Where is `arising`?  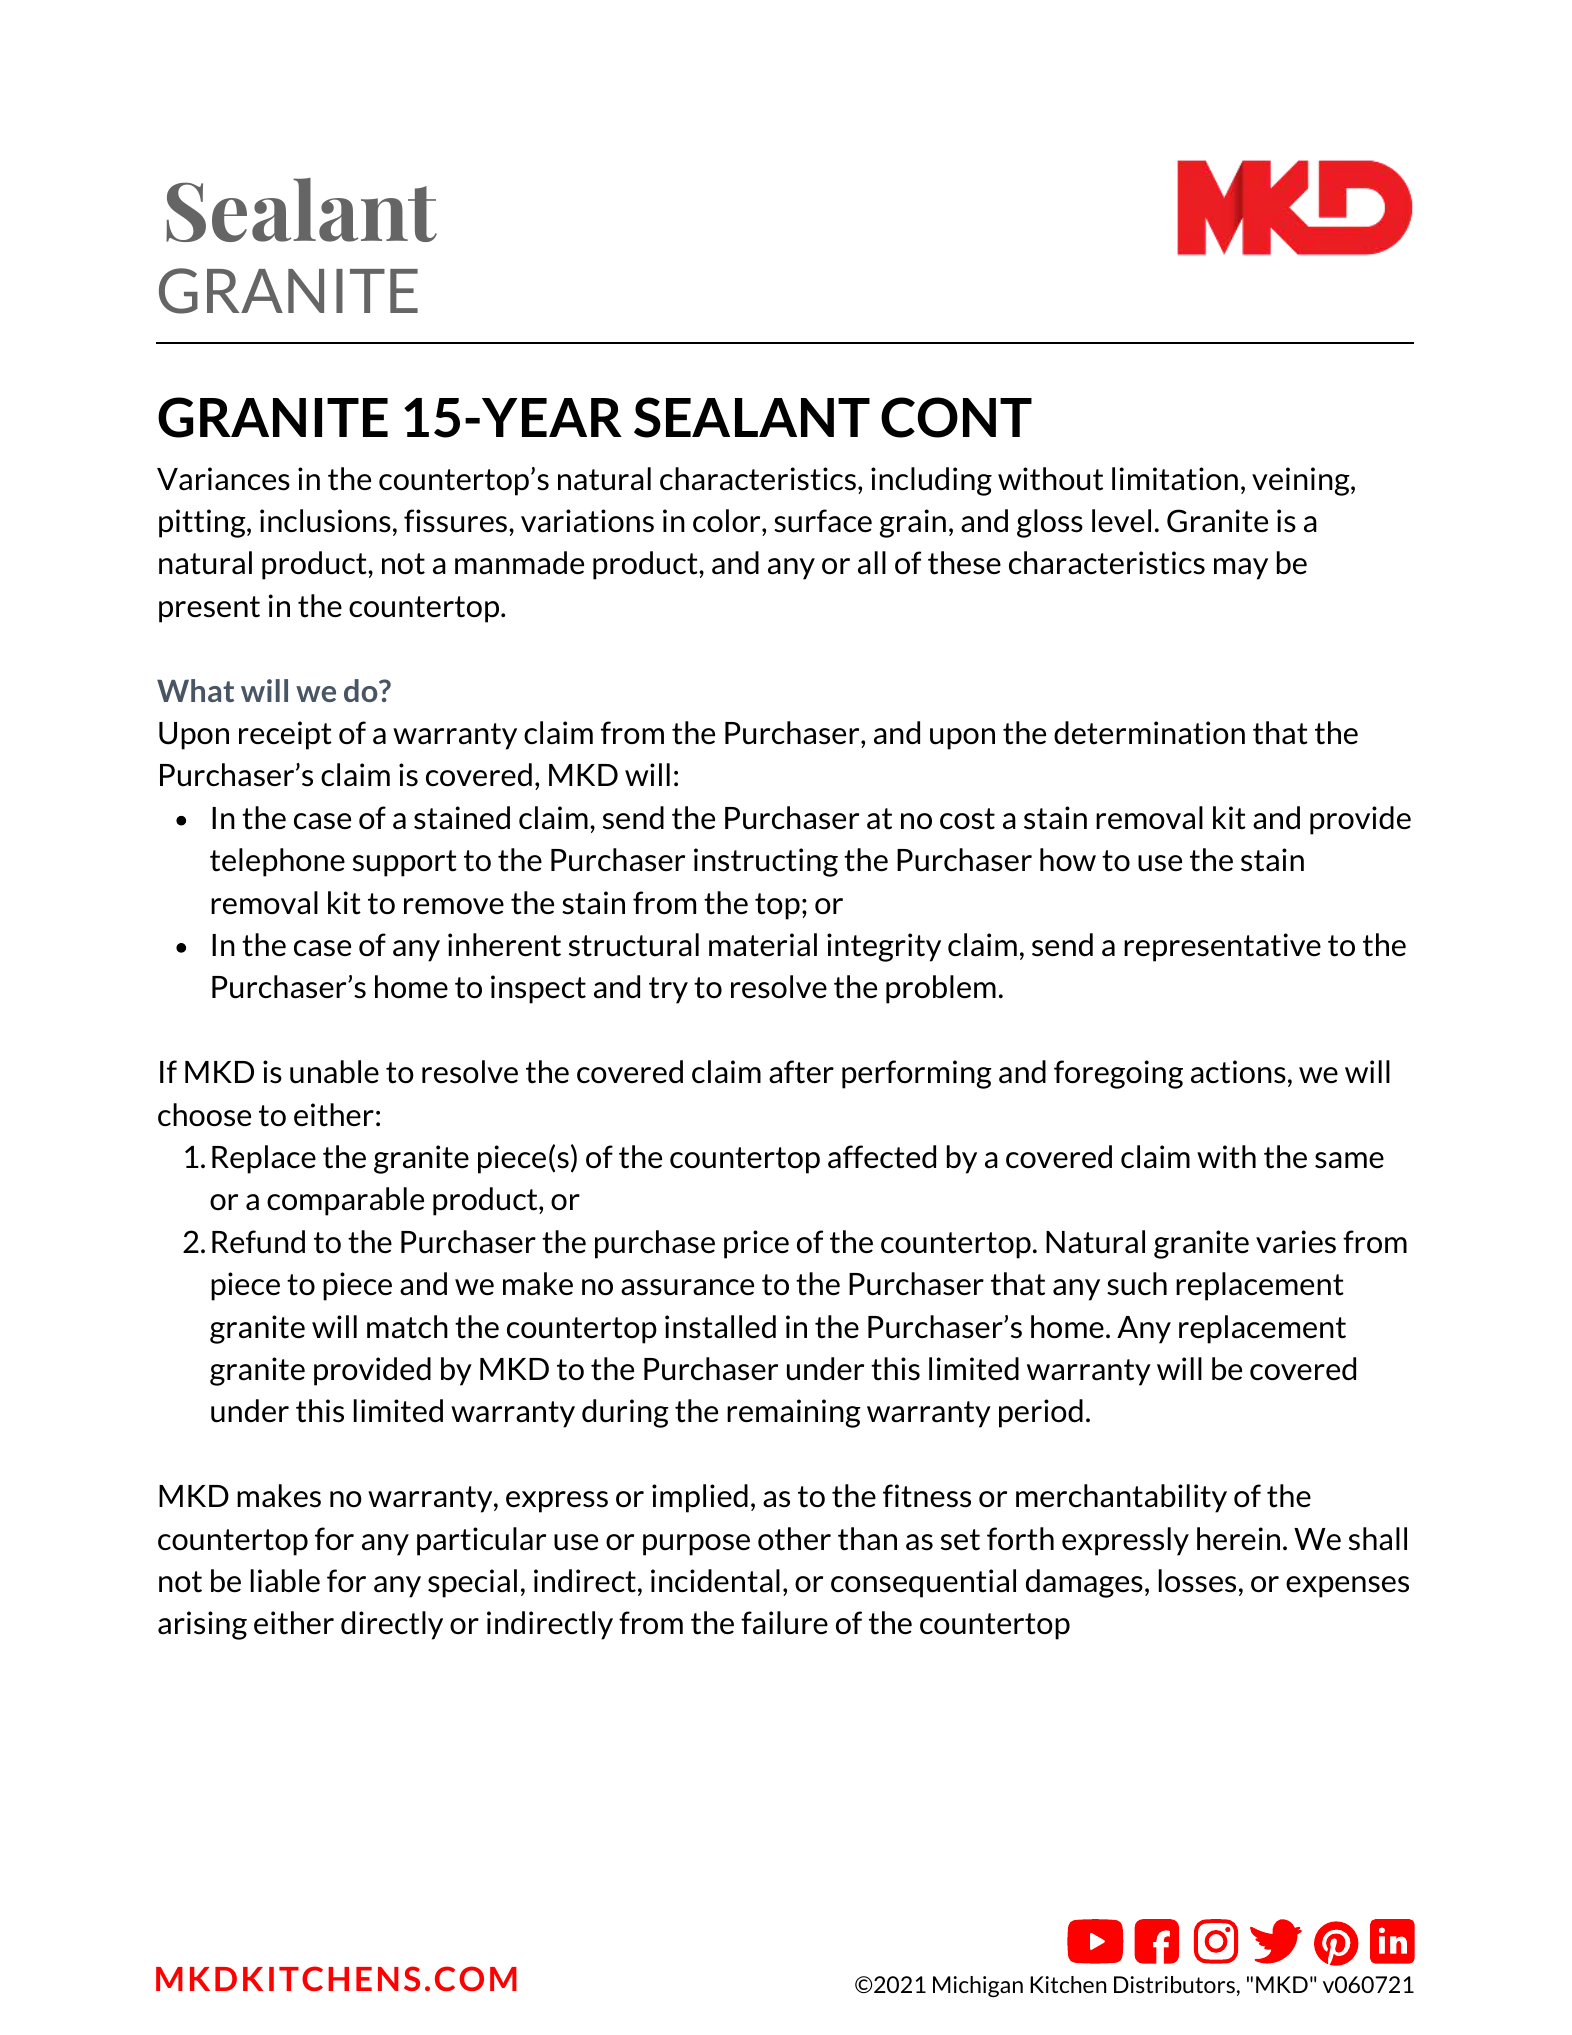 arising is located at coordinates (202, 1625).
